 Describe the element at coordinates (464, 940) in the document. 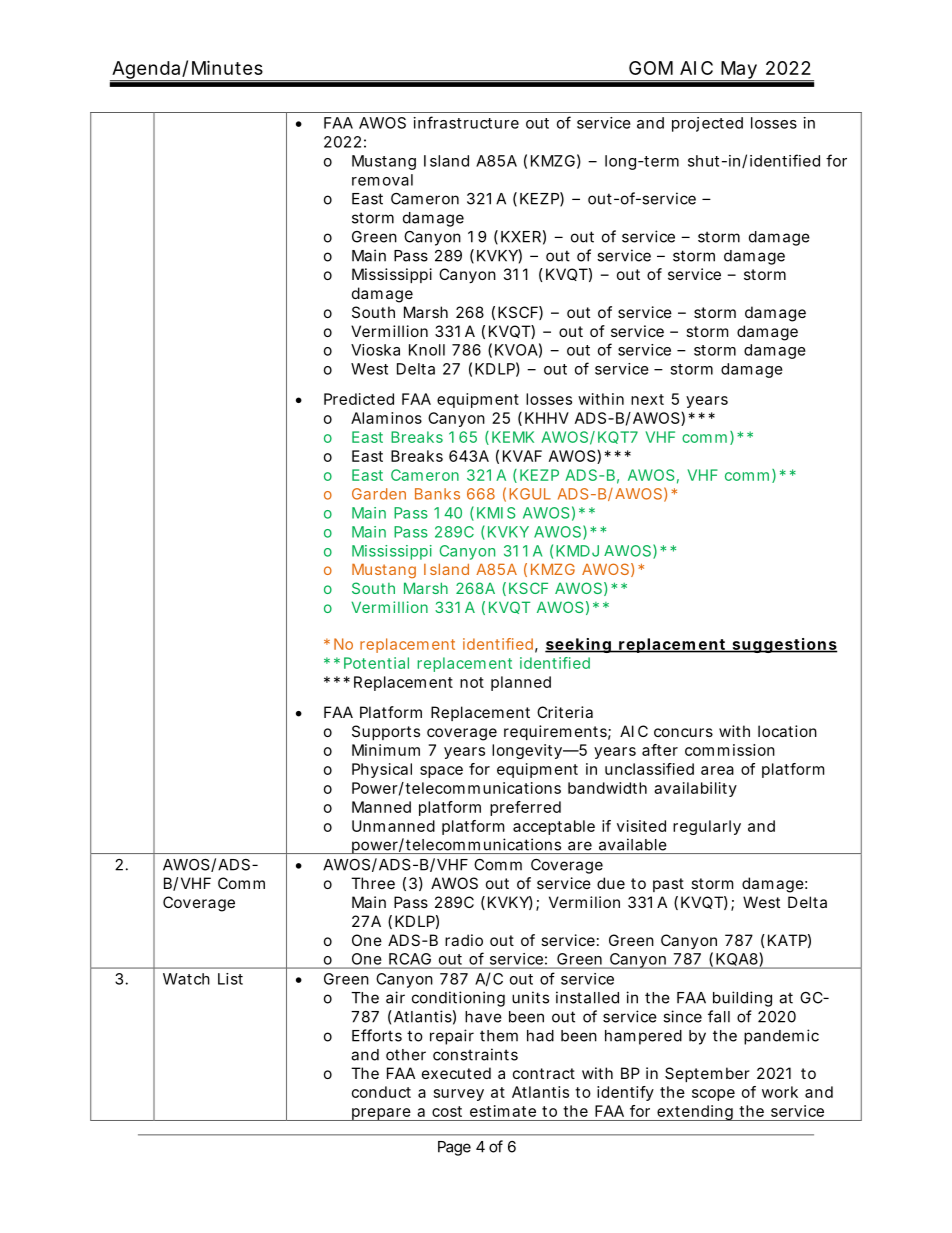

I see `radio` at that location.
